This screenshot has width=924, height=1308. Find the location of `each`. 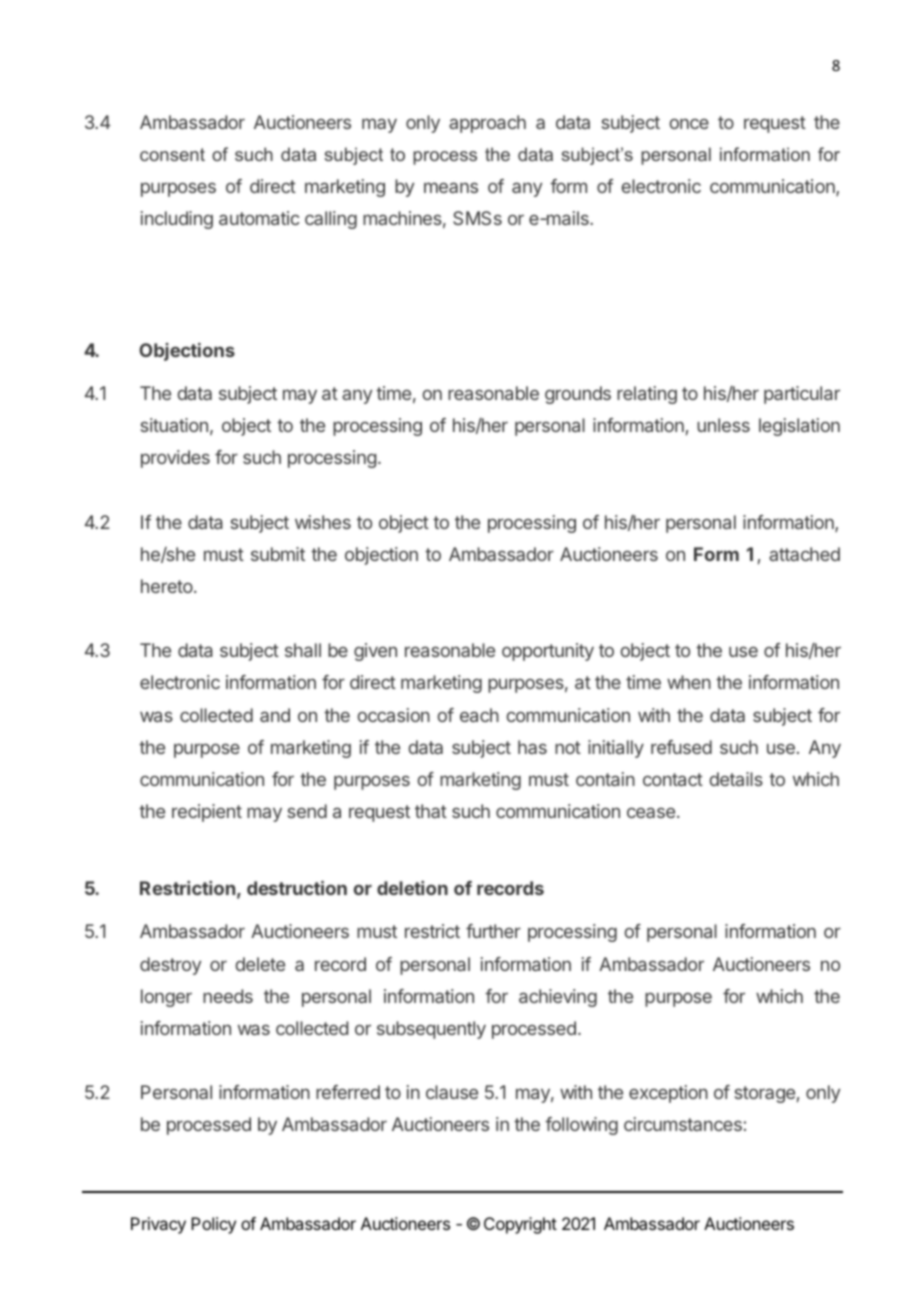

each is located at coordinates (479, 715).
